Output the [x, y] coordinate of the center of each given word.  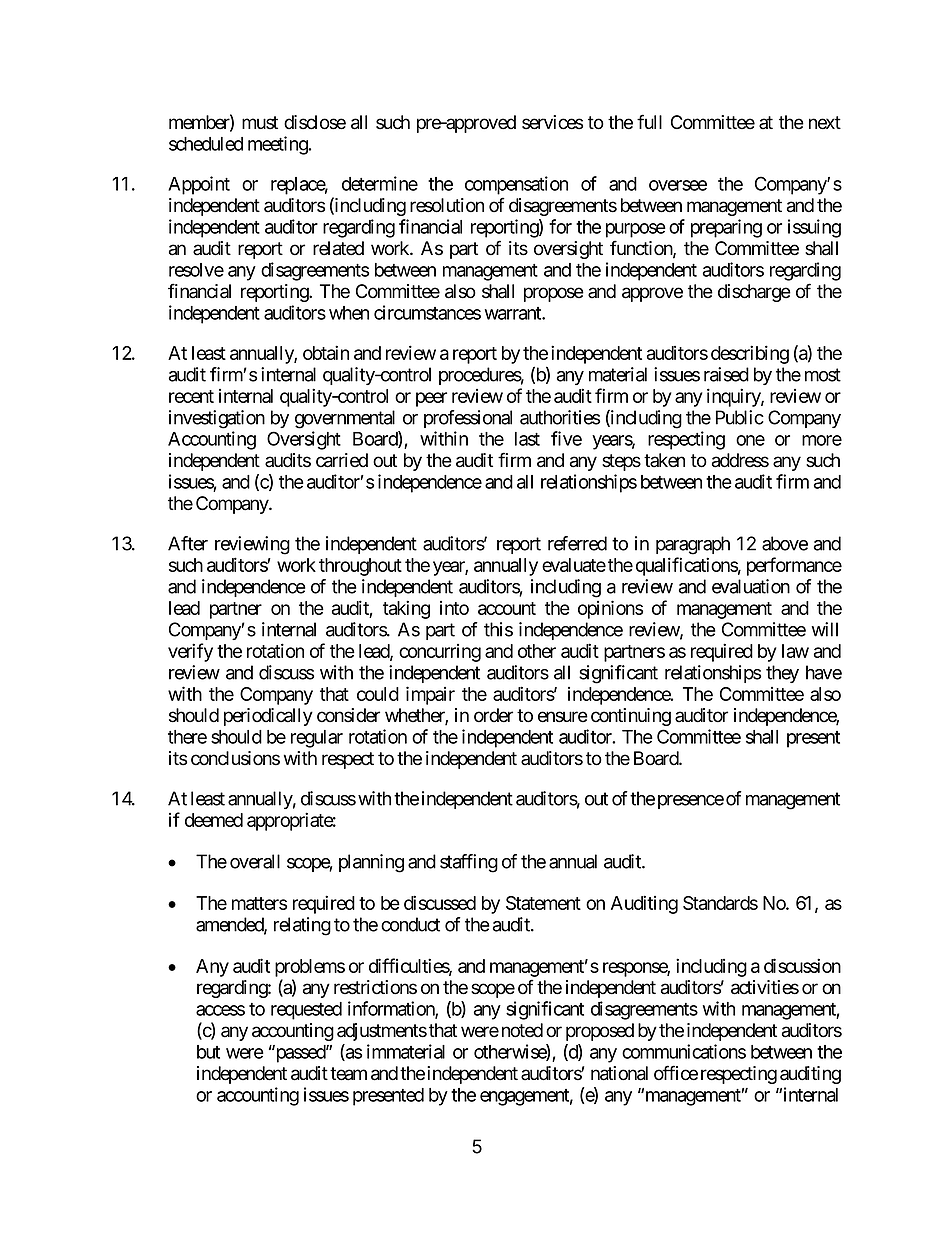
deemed [214, 820]
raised [726, 374]
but [208, 1052]
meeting [278, 145]
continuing [631, 717]
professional [468, 419]
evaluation [751, 586]
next [825, 123]
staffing [469, 863]
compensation [516, 185]
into [454, 608]
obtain [326, 352]
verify [190, 652]
